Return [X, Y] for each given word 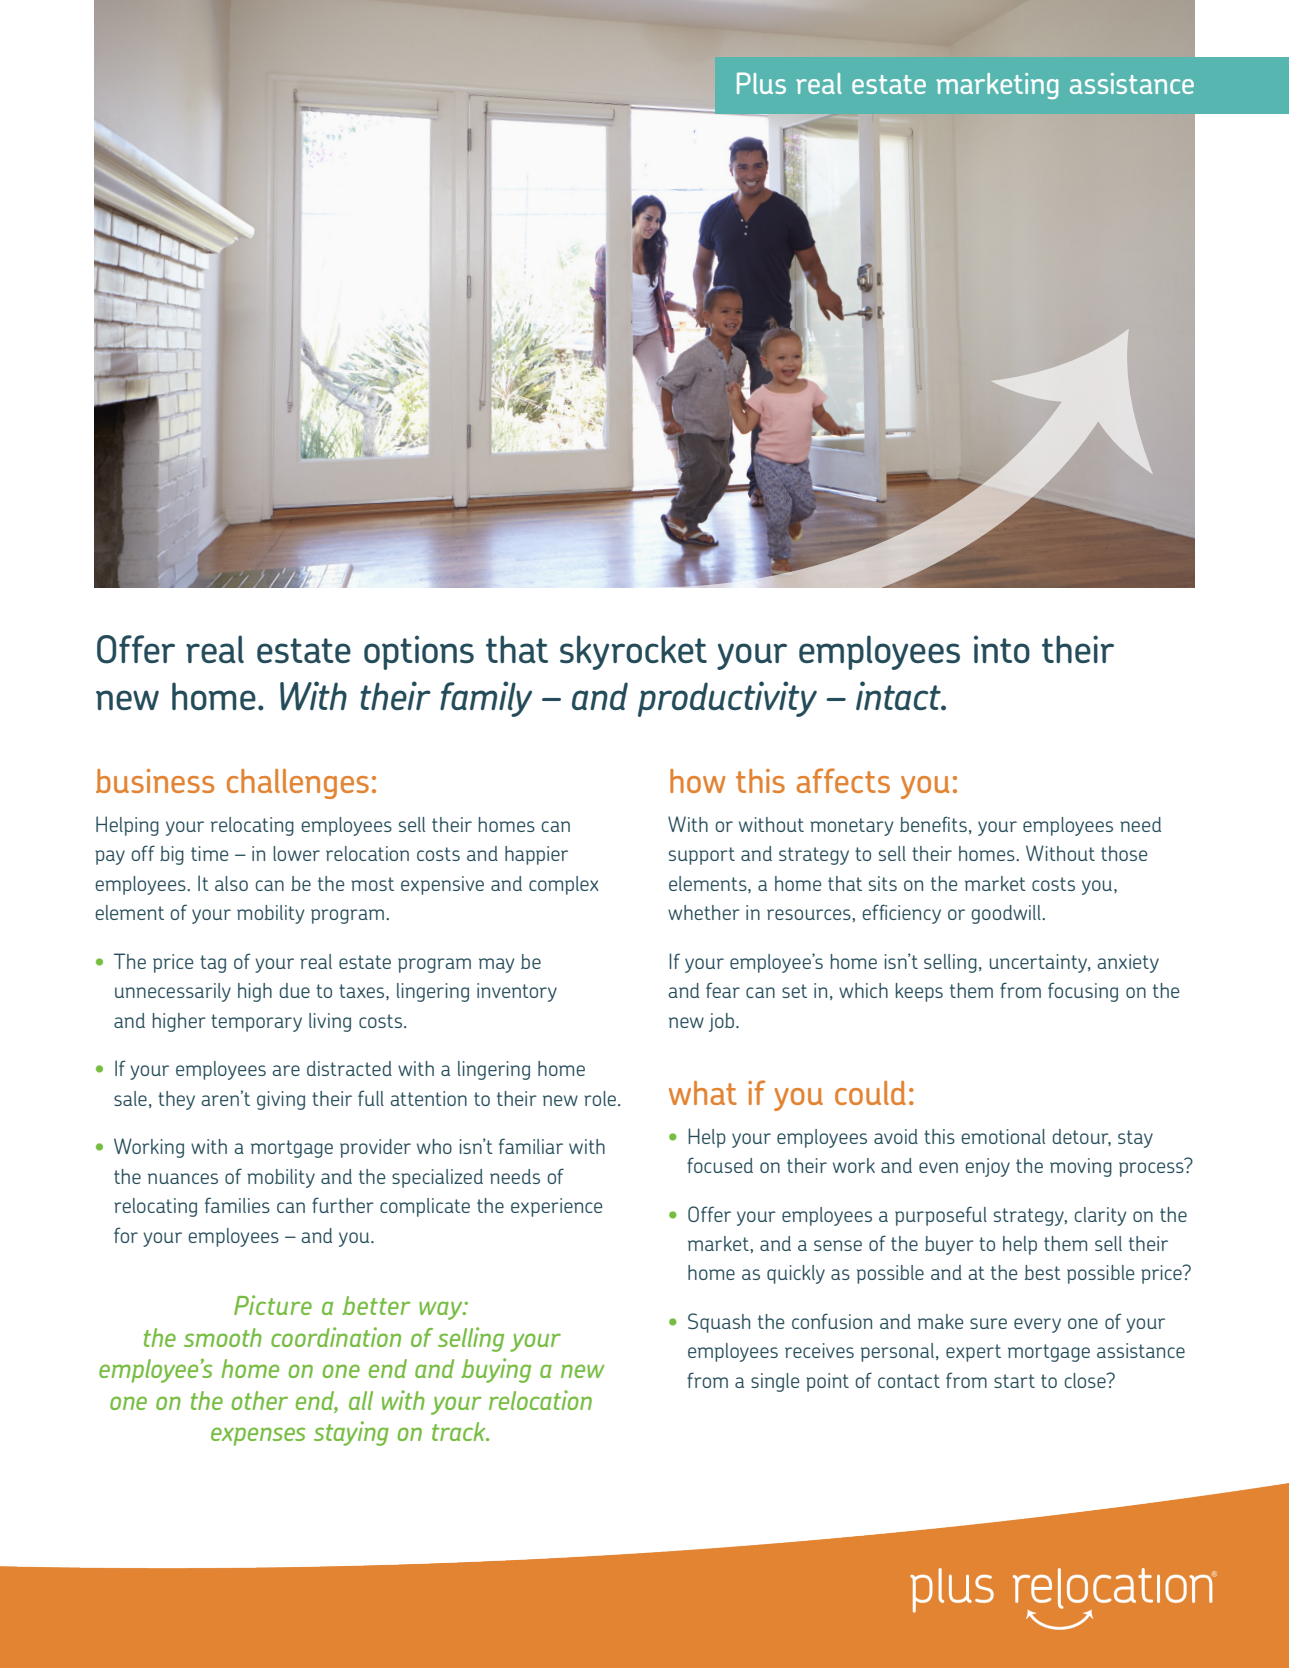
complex [564, 885]
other [259, 1400]
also [231, 883]
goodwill [1007, 914]
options [419, 652]
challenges [298, 784]
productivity [727, 699]
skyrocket [633, 652]
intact [899, 695]
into [1002, 649]
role [600, 1098]
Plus [761, 83]
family [486, 699]
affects [843, 780]
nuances [183, 1178]
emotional [1003, 1136]
